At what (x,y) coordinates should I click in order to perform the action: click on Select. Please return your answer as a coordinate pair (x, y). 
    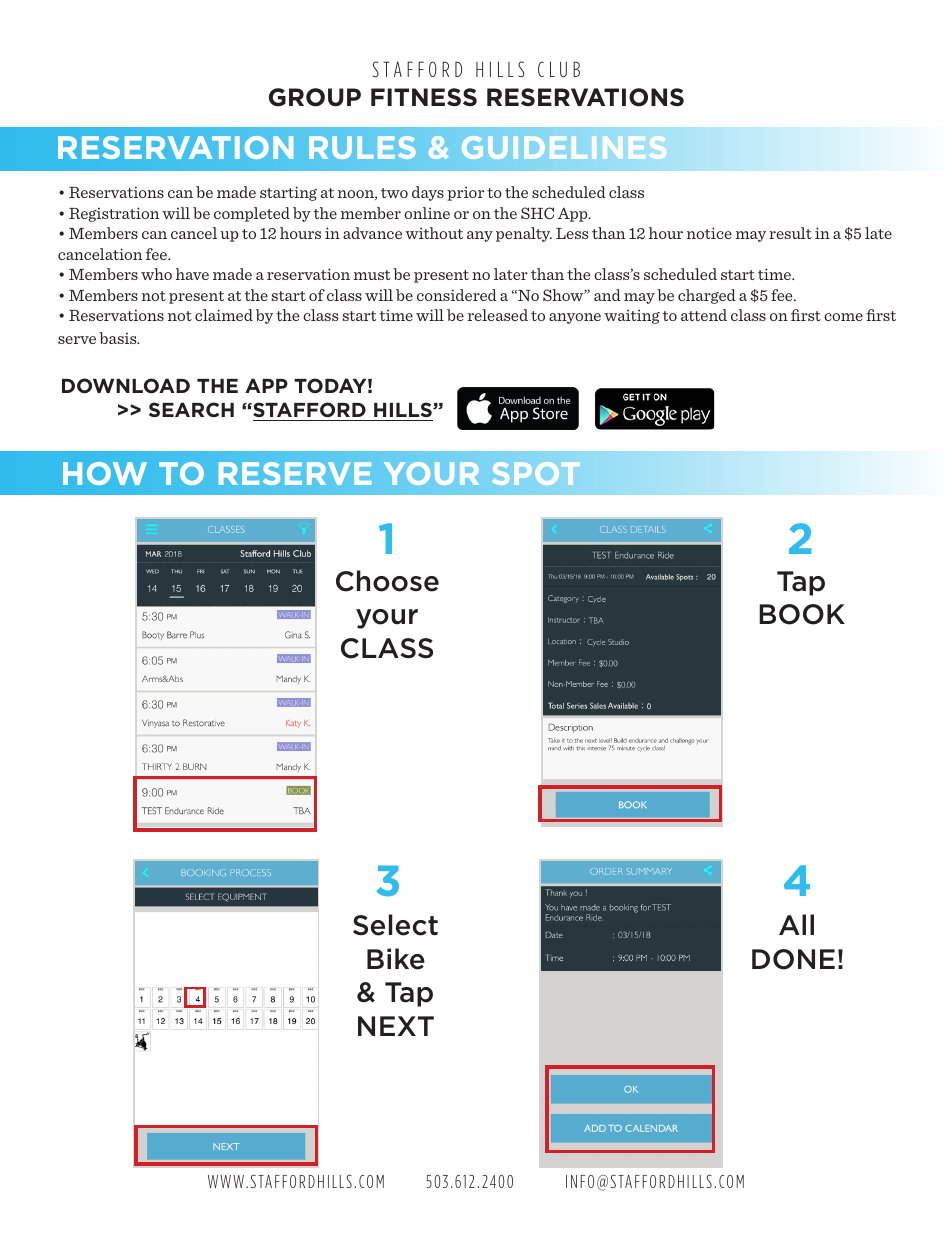
    Looking at the image, I should click on (395, 925).
